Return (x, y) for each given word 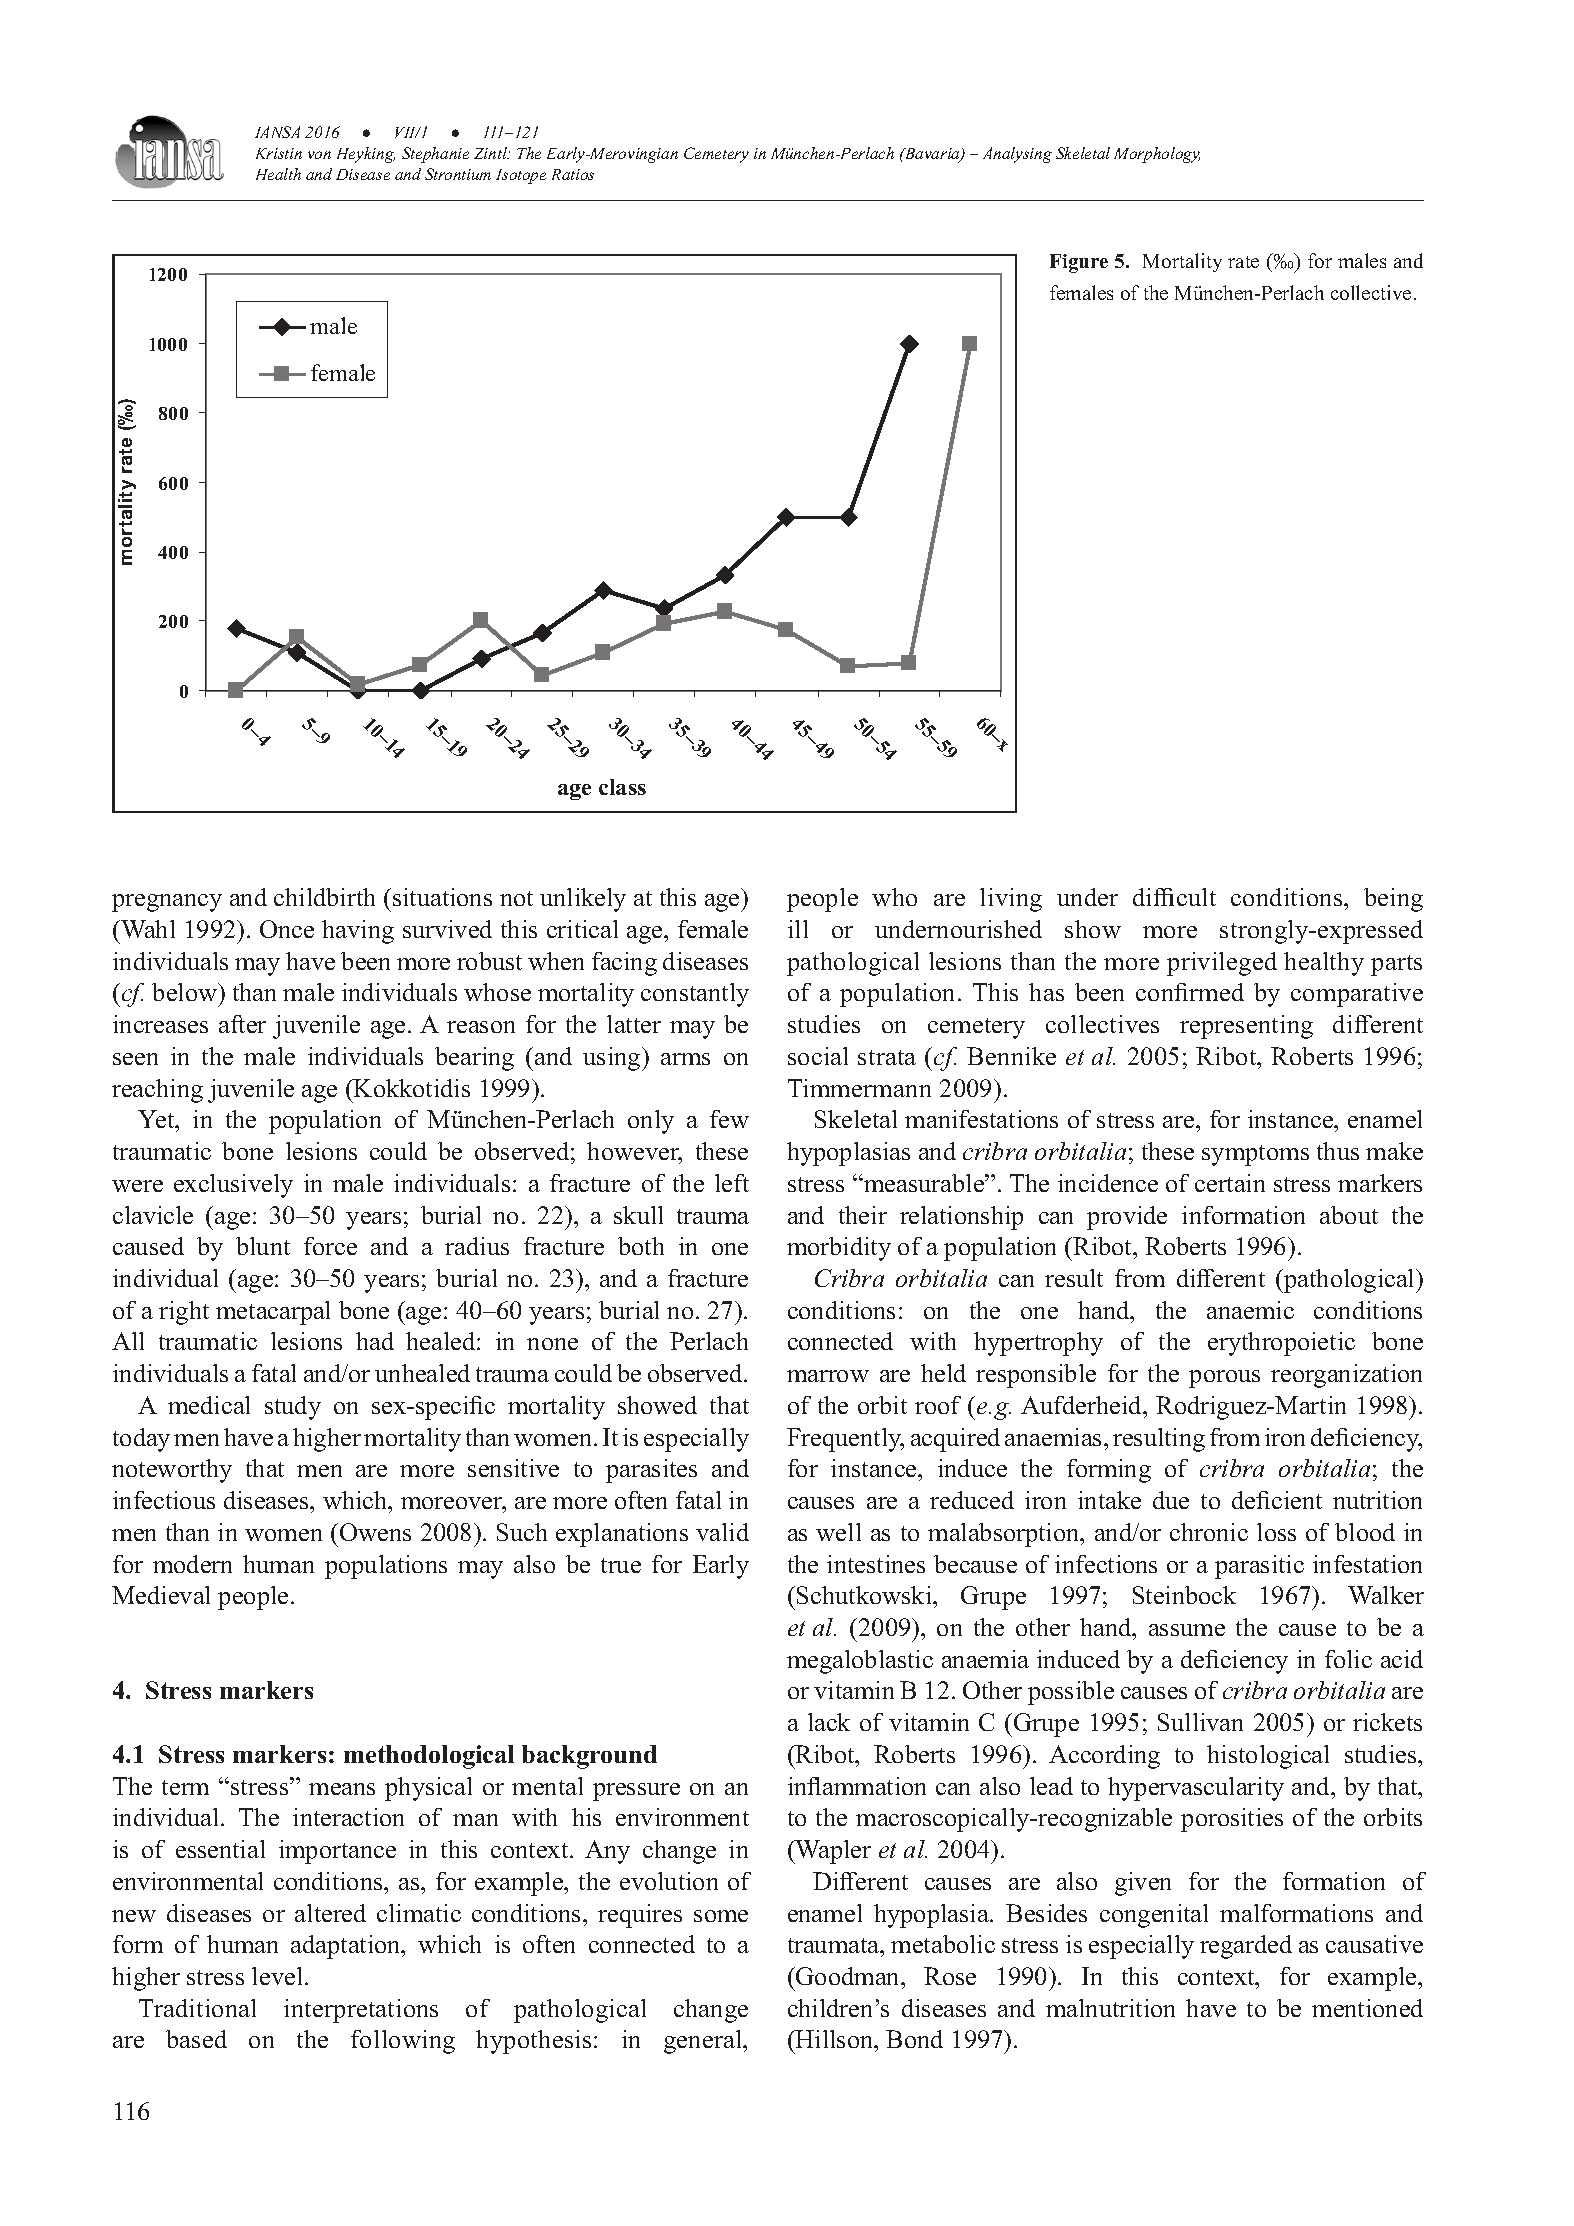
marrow (828, 1376)
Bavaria (932, 155)
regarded (1246, 1947)
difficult (1174, 897)
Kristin (279, 153)
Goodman (848, 1976)
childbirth (324, 897)
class (622, 787)
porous (1224, 1379)
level (277, 1976)
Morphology (1157, 155)
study (293, 1408)
